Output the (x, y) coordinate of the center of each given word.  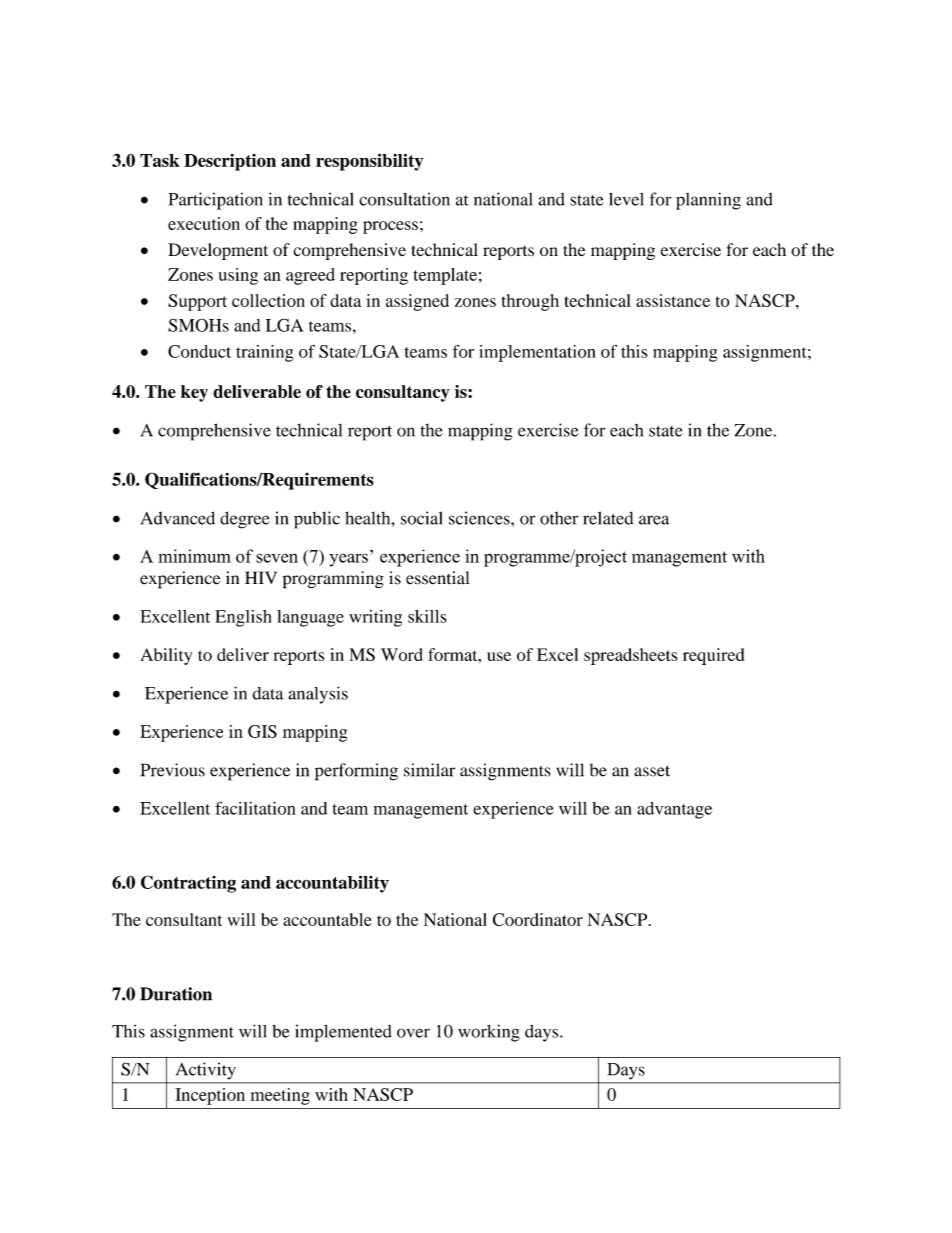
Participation (215, 201)
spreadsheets (631, 656)
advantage (674, 810)
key (194, 393)
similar (429, 770)
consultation (404, 199)
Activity (206, 1070)
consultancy (403, 393)
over (413, 1033)
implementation (537, 353)
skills (427, 616)
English (243, 618)
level (626, 199)
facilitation (255, 808)
